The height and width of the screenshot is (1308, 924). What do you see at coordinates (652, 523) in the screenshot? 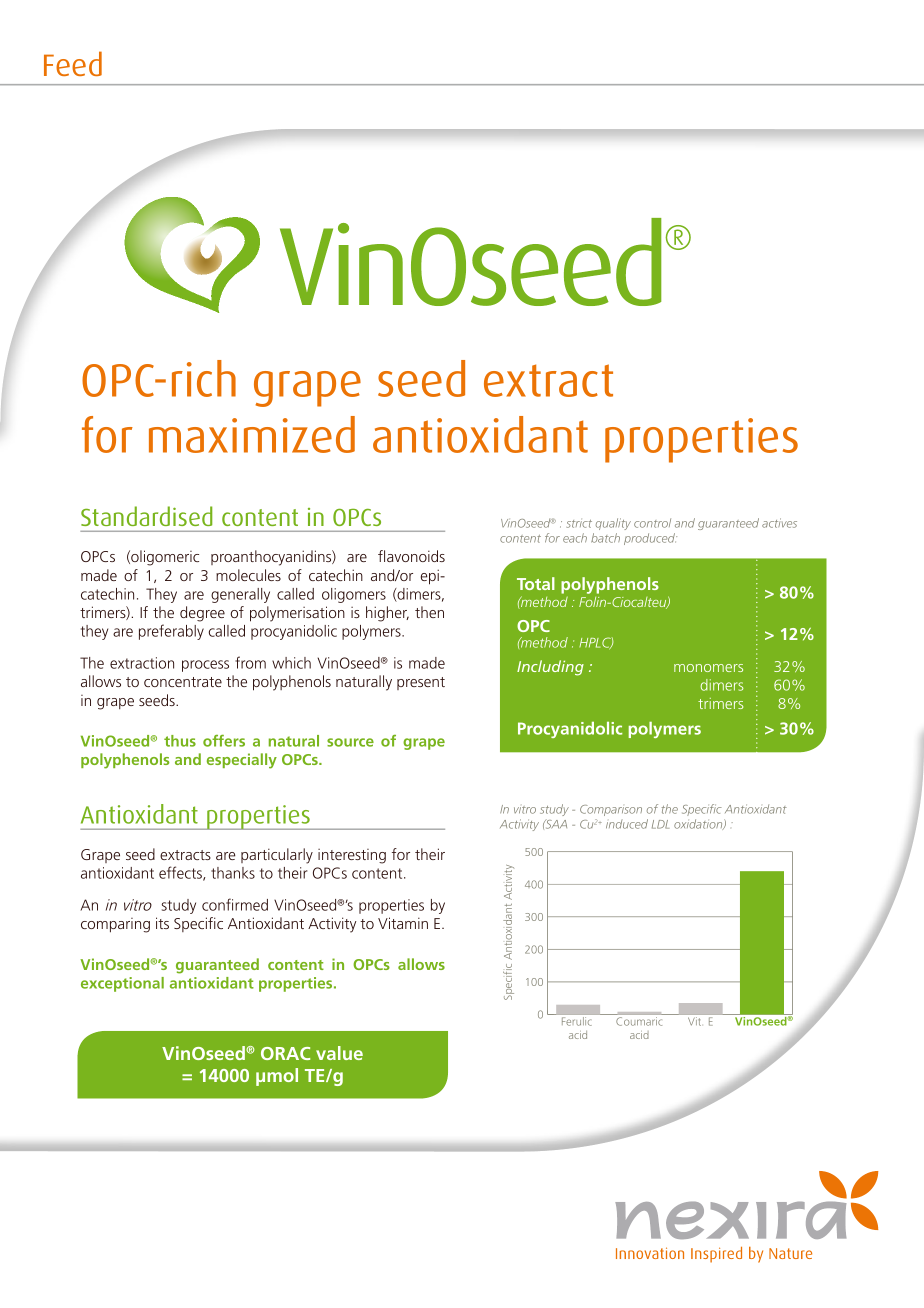
I see `control` at bounding box center [652, 523].
